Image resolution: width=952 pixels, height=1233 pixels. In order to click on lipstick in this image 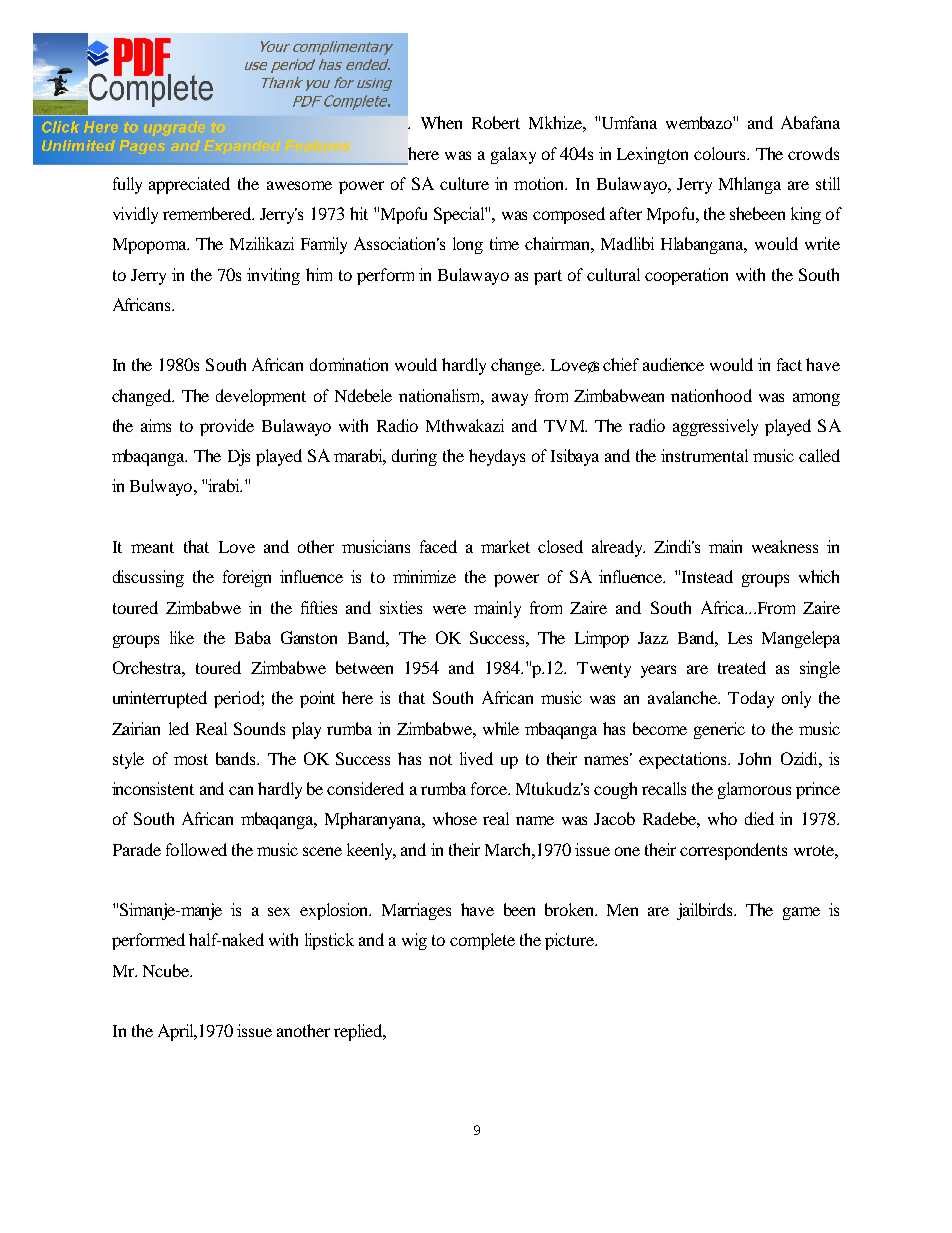, I will do `click(329, 941)`.
